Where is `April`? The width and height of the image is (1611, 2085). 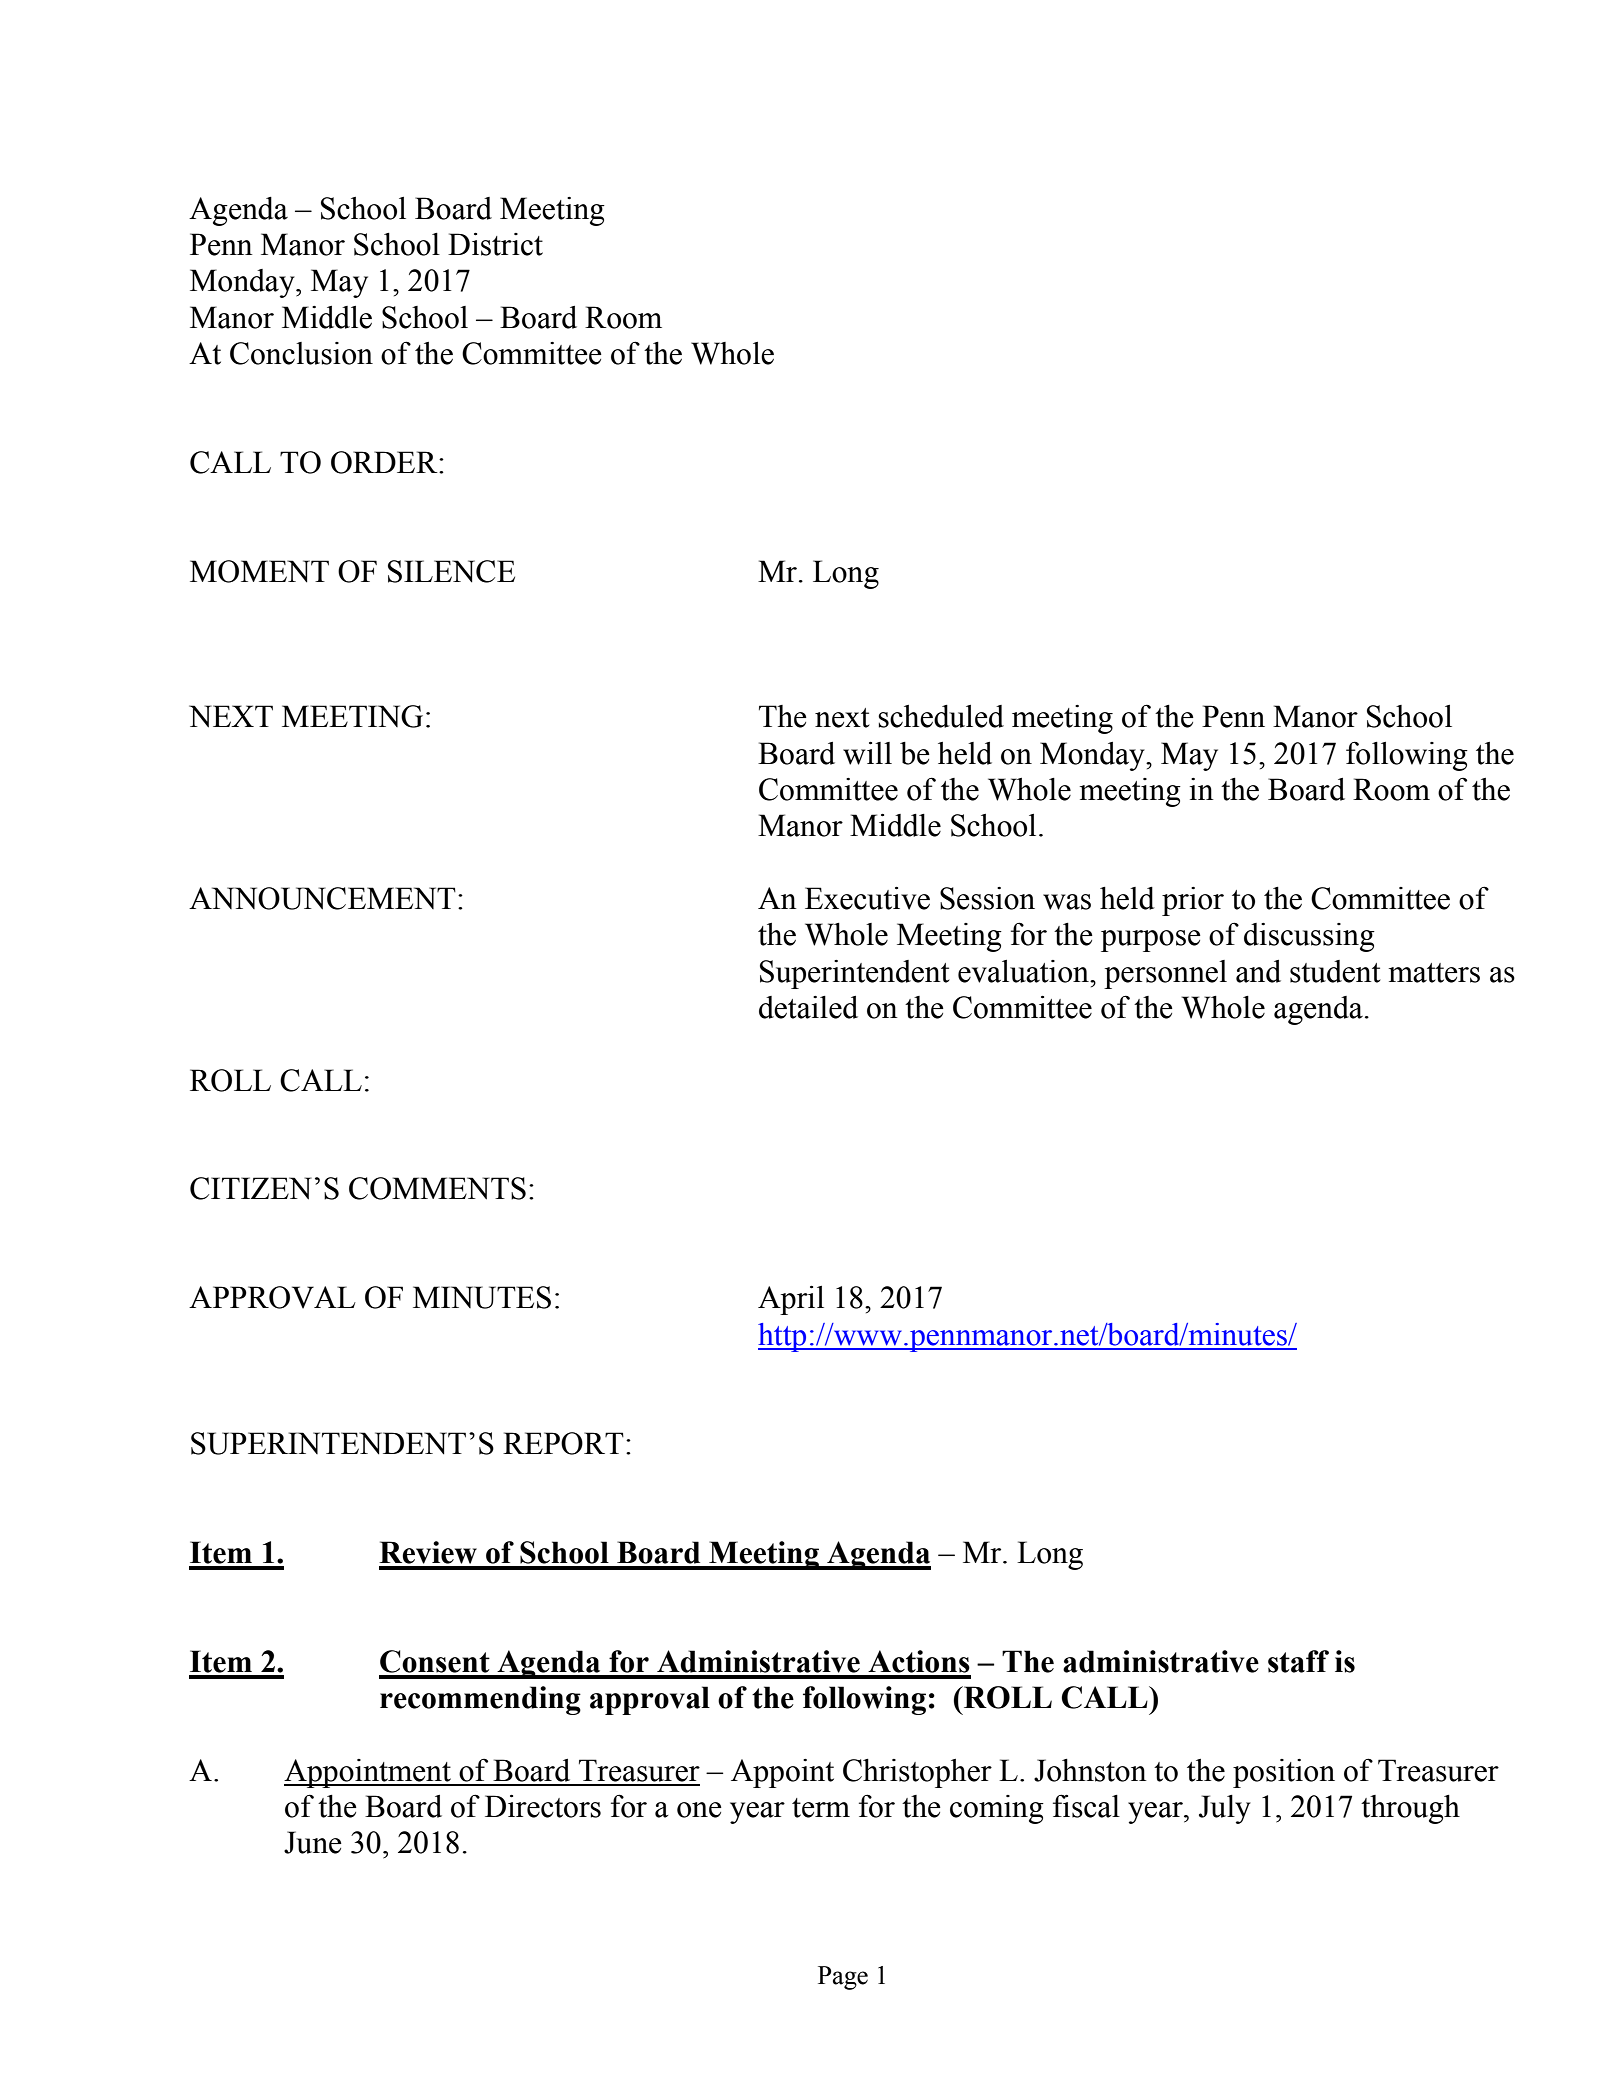
April is located at coordinates (791, 1300).
